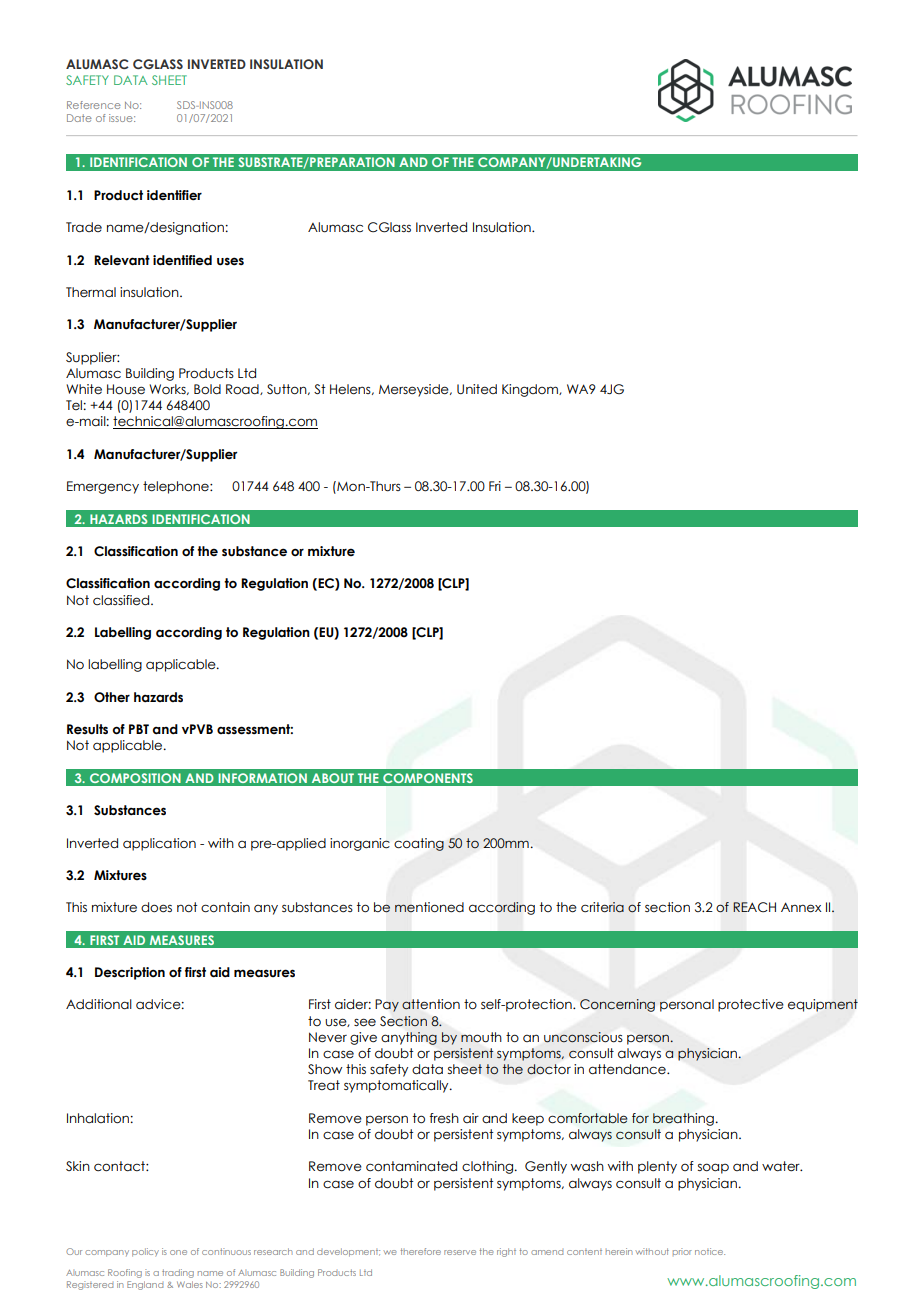 The image size is (924, 1308). Describe the element at coordinates (168, 389) in the document. I see `Works` at that location.
